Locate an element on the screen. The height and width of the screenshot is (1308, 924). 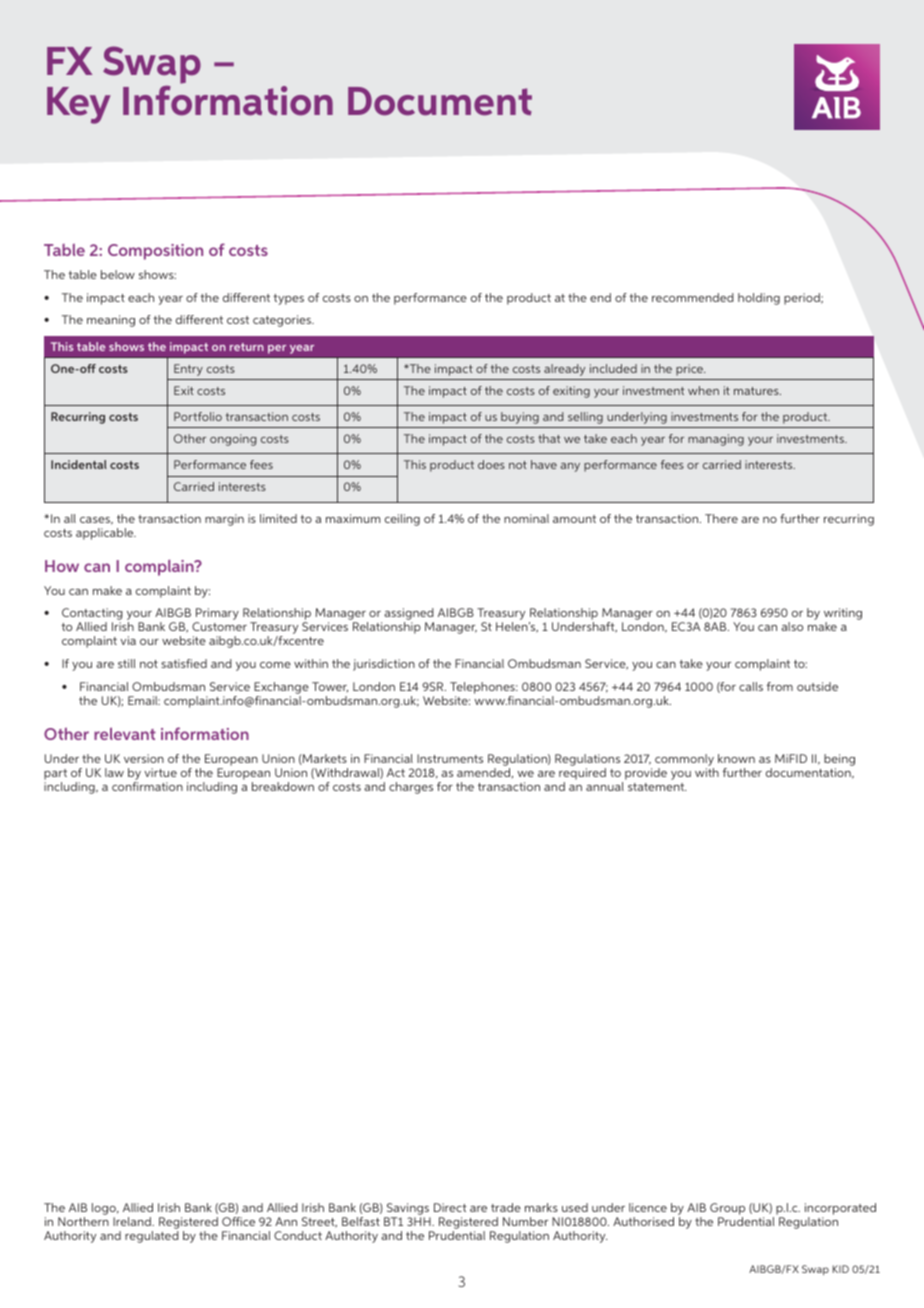
statement is located at coordinates (657, 787).
